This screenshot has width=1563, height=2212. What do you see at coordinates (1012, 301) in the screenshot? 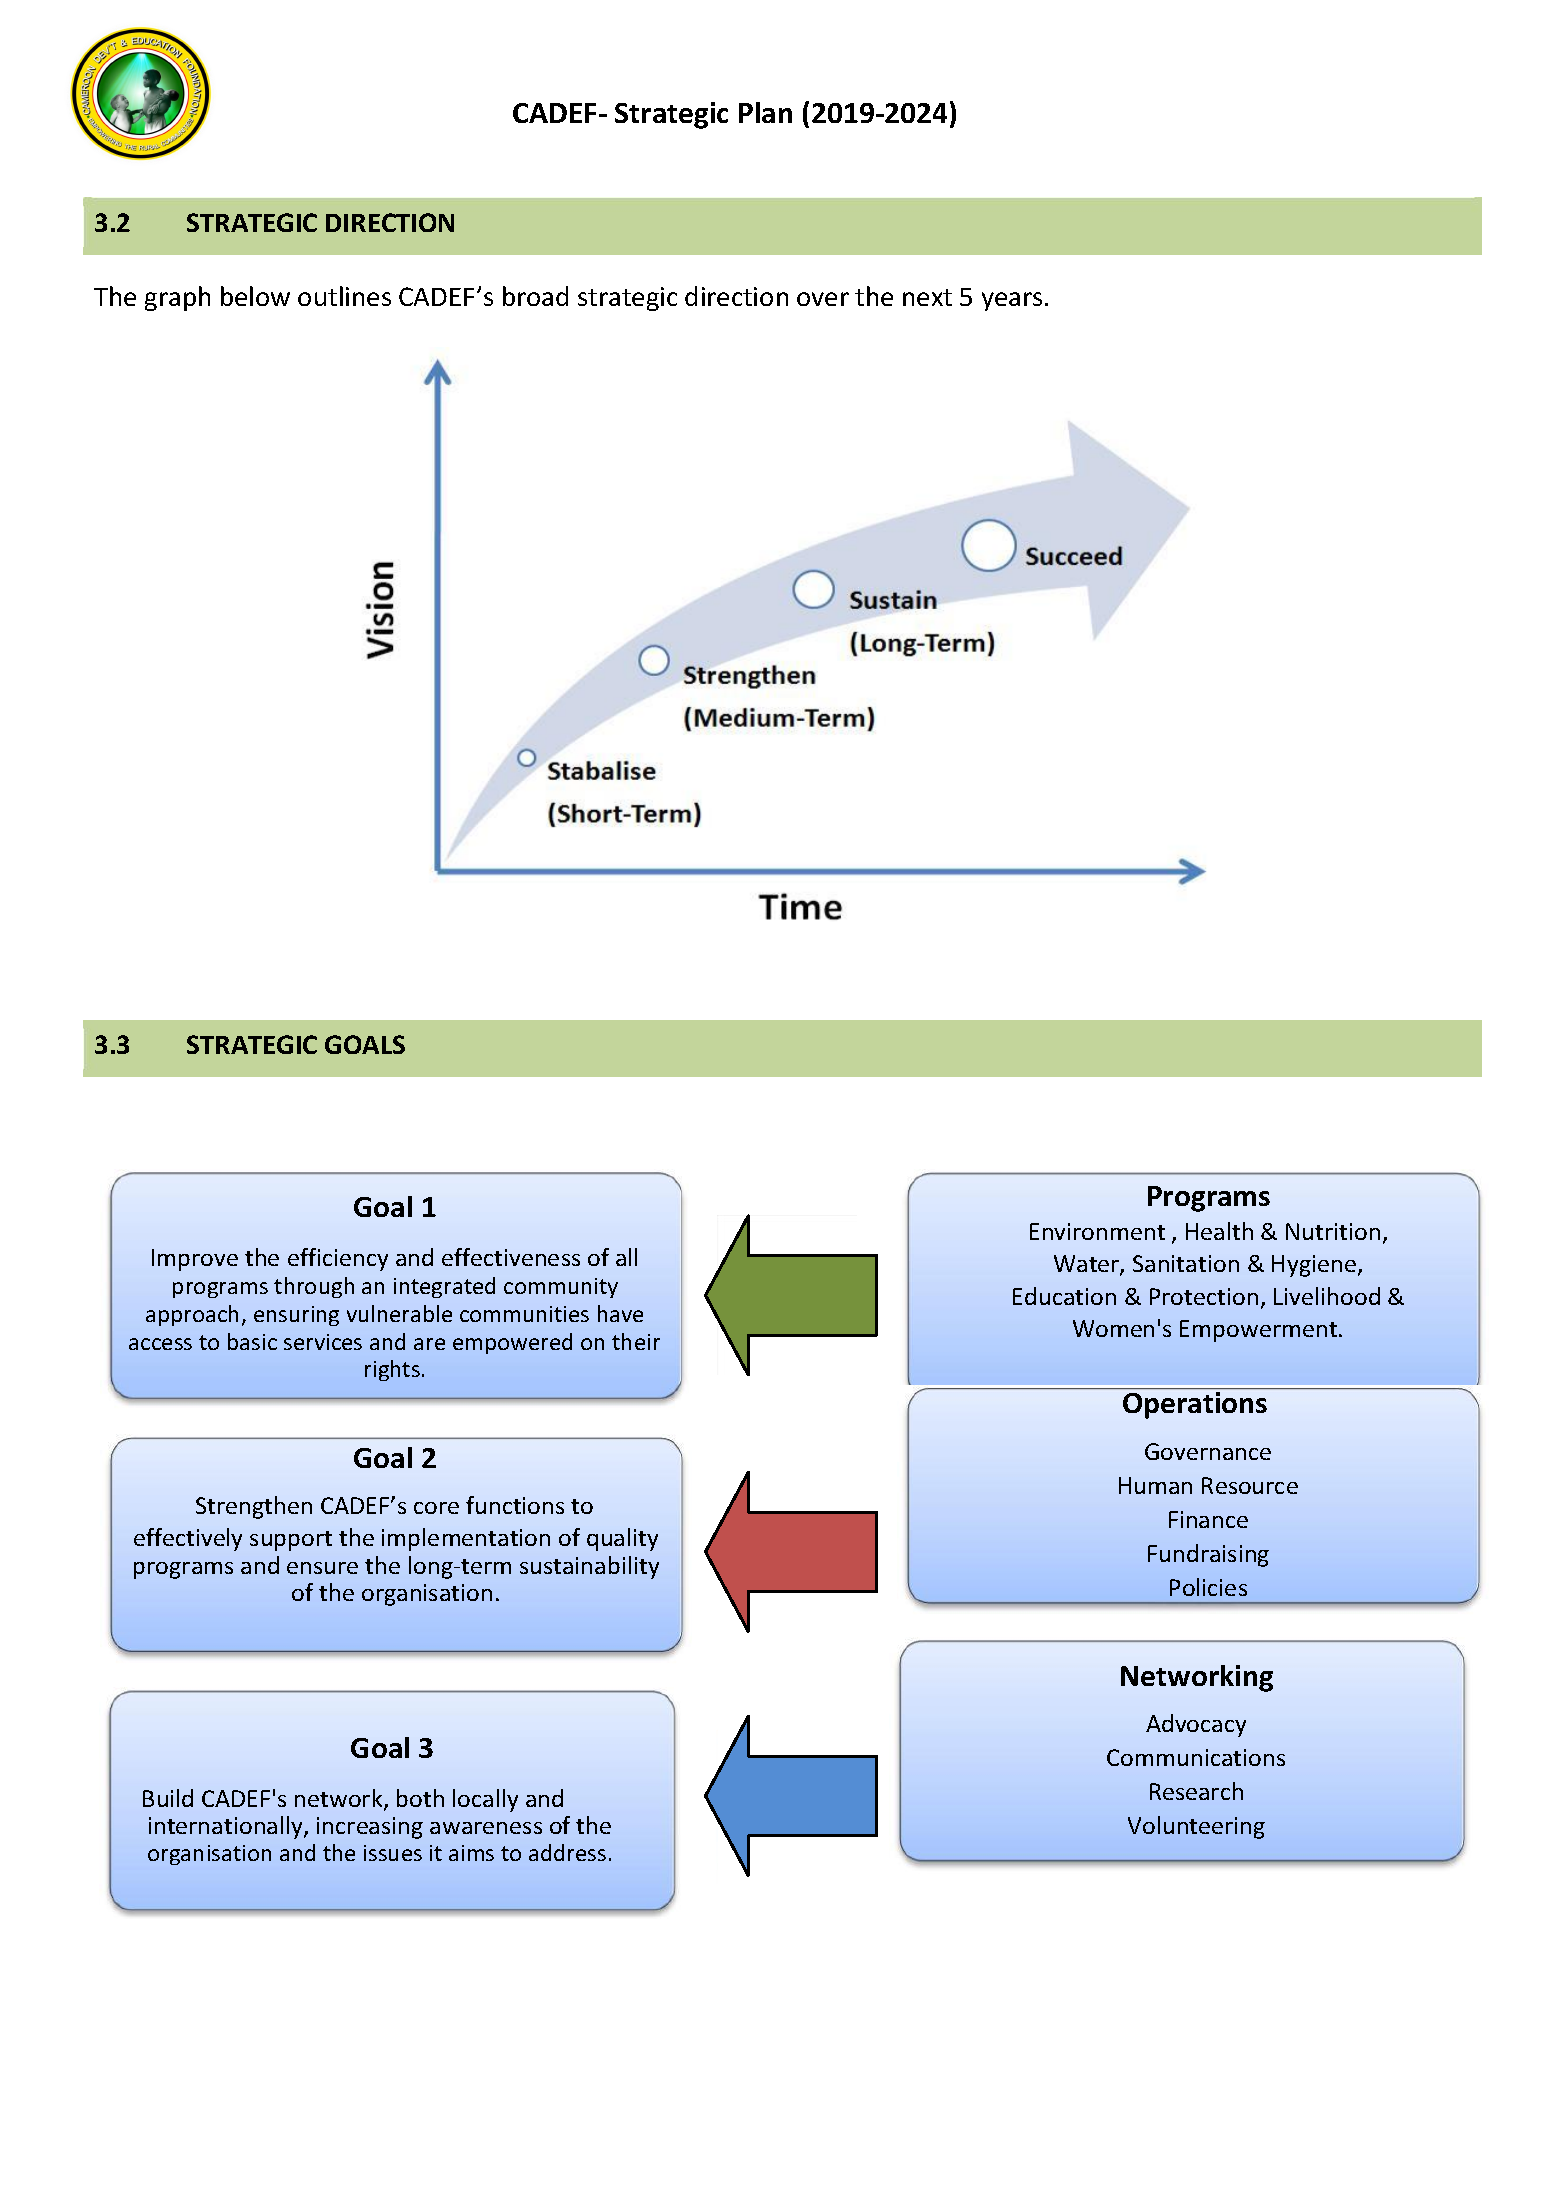
I see `years` at bounding box center [1012, 301].
